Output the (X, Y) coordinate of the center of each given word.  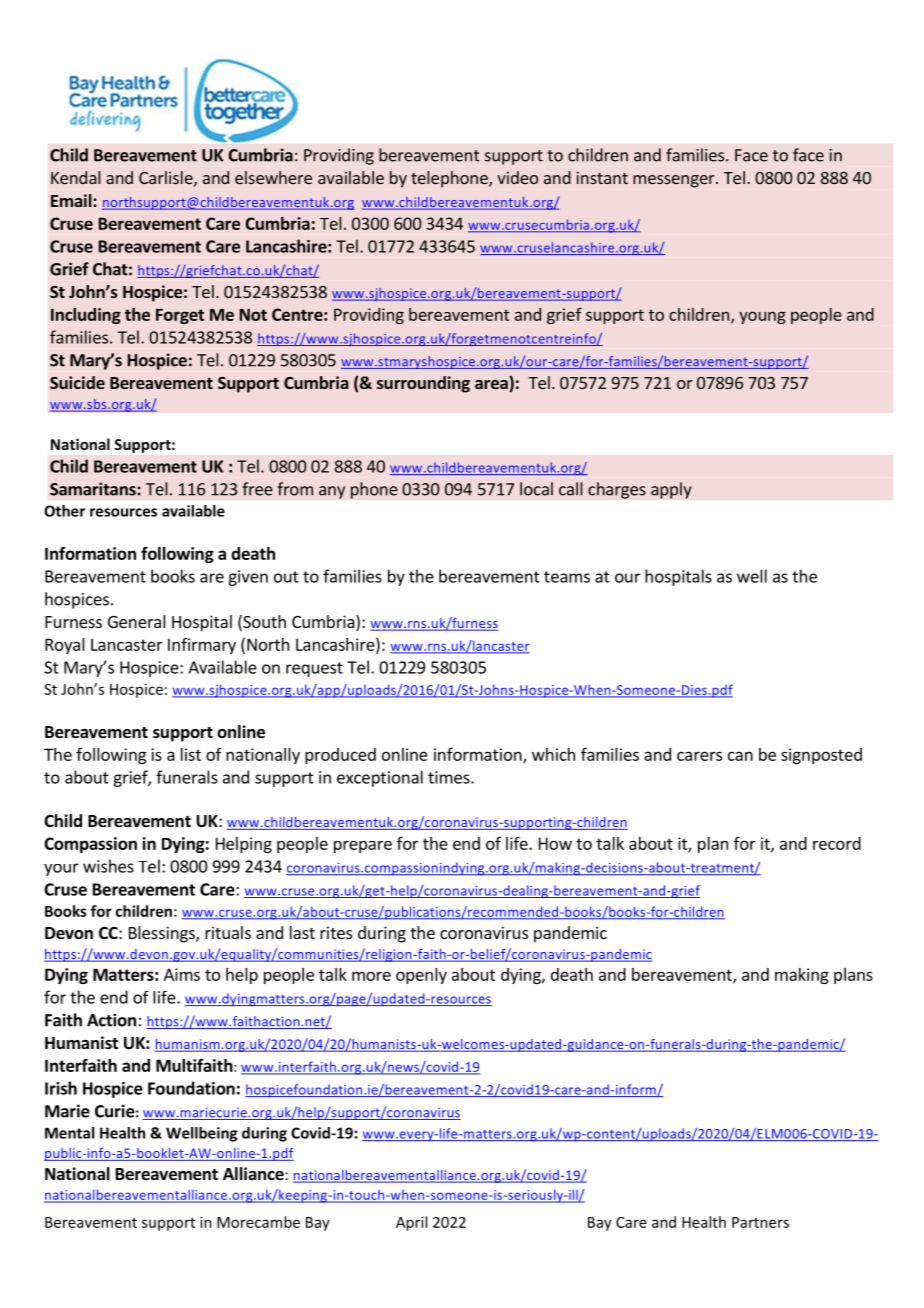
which (553, 754)
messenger (675, 181)
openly (421, 976)
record (837, 843)
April (411, 1223)
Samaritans (94, 489)
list (191, 754)
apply (671, 490)
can (740, 756)
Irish (61, 1088)
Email (72, 200)
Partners (760, 1222)
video (517, 177)
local (536, 489)
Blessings (163, 934)
